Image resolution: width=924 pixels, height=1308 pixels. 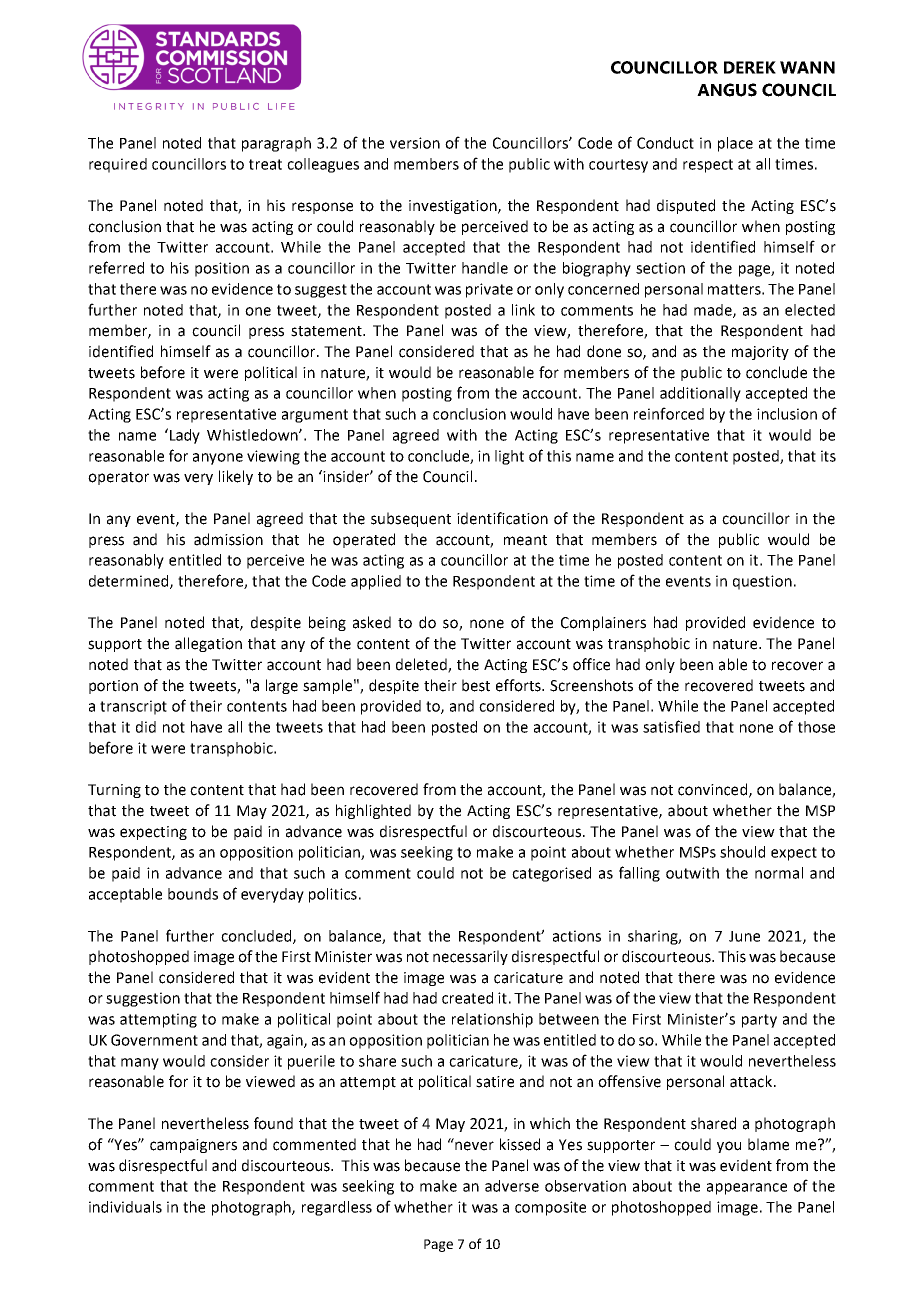 I want to click on identification, so click(x=502, y=518).
